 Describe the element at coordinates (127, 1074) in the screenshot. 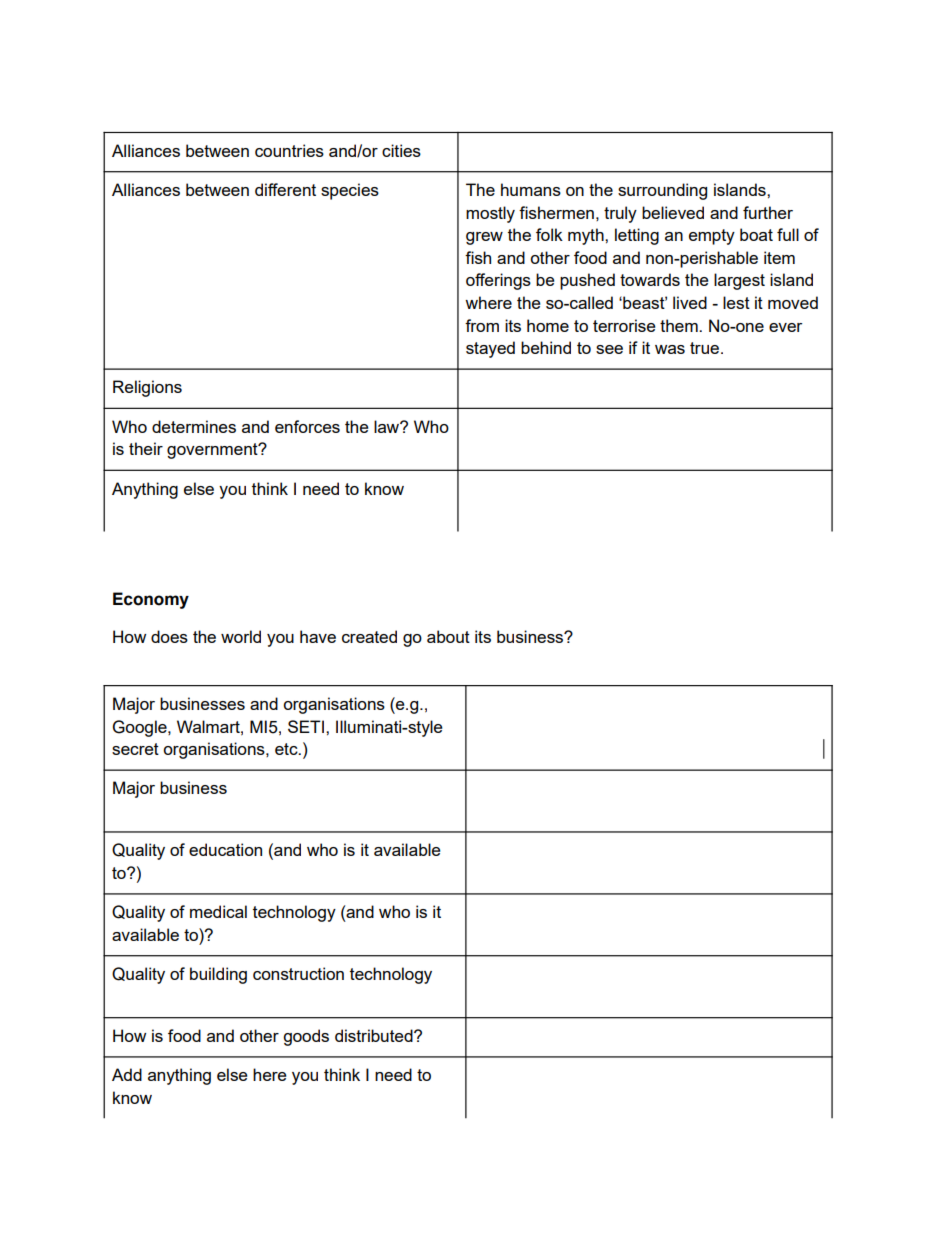

I see `Add` at that location.
